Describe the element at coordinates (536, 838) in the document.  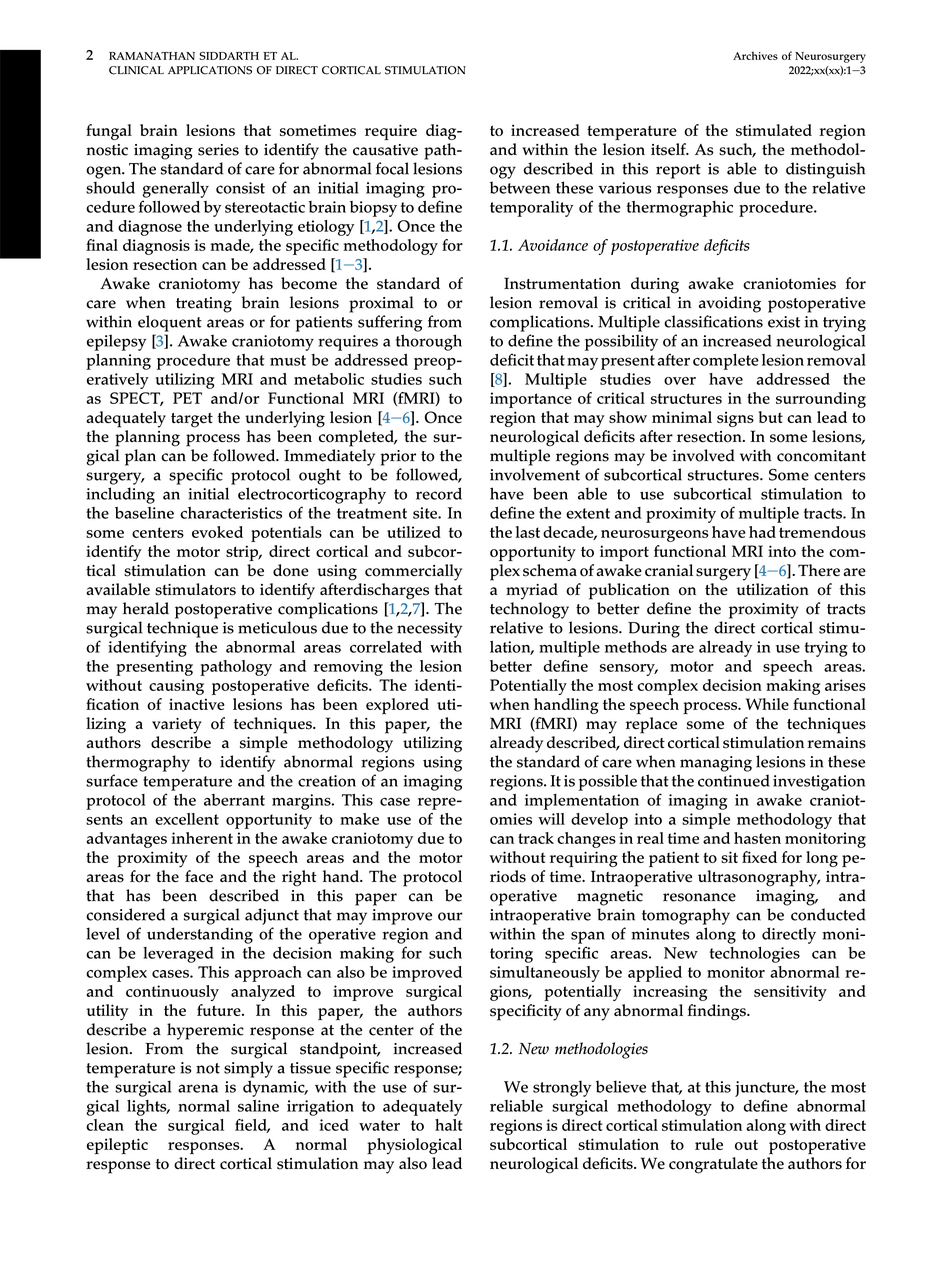
I see `track` at that location.
